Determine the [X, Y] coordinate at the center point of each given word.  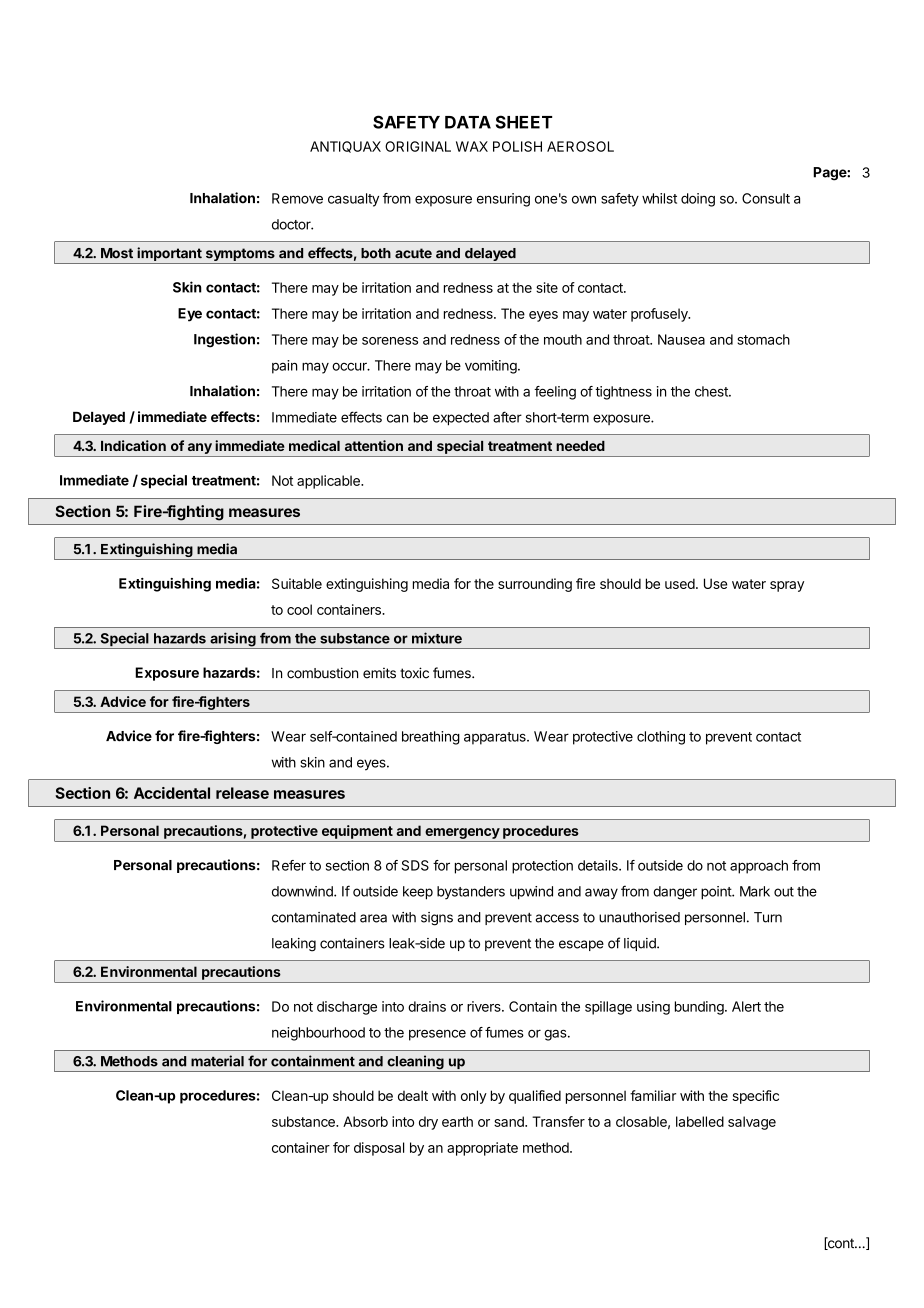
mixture [437, 638]
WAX [472, 146]
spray [787, 586]
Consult [766, 198]
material [217, 1061]
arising [233, 640]
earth [457, 1121]
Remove [297, 198]
